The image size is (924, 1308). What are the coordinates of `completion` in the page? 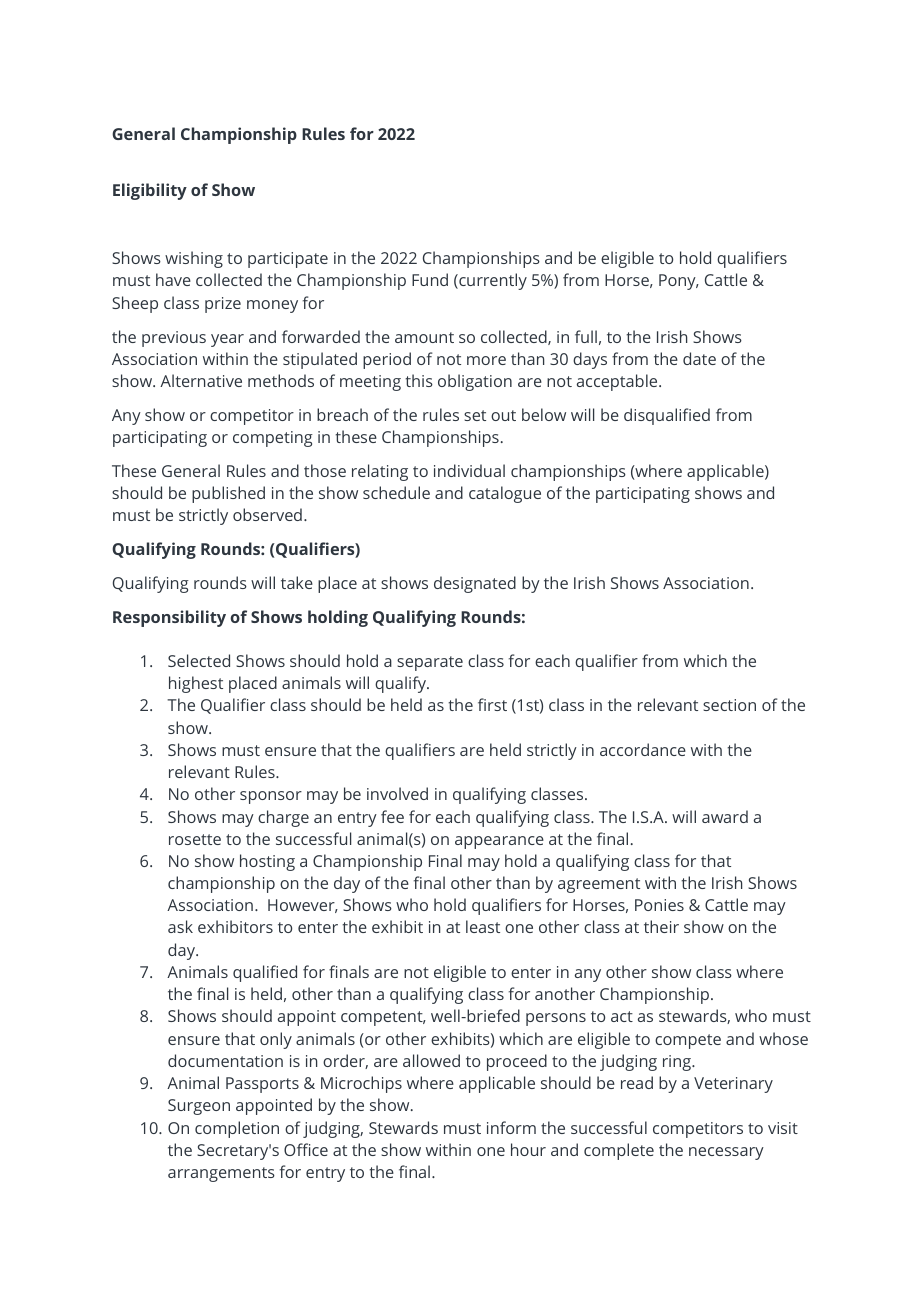 It's located at (237, 1129).
